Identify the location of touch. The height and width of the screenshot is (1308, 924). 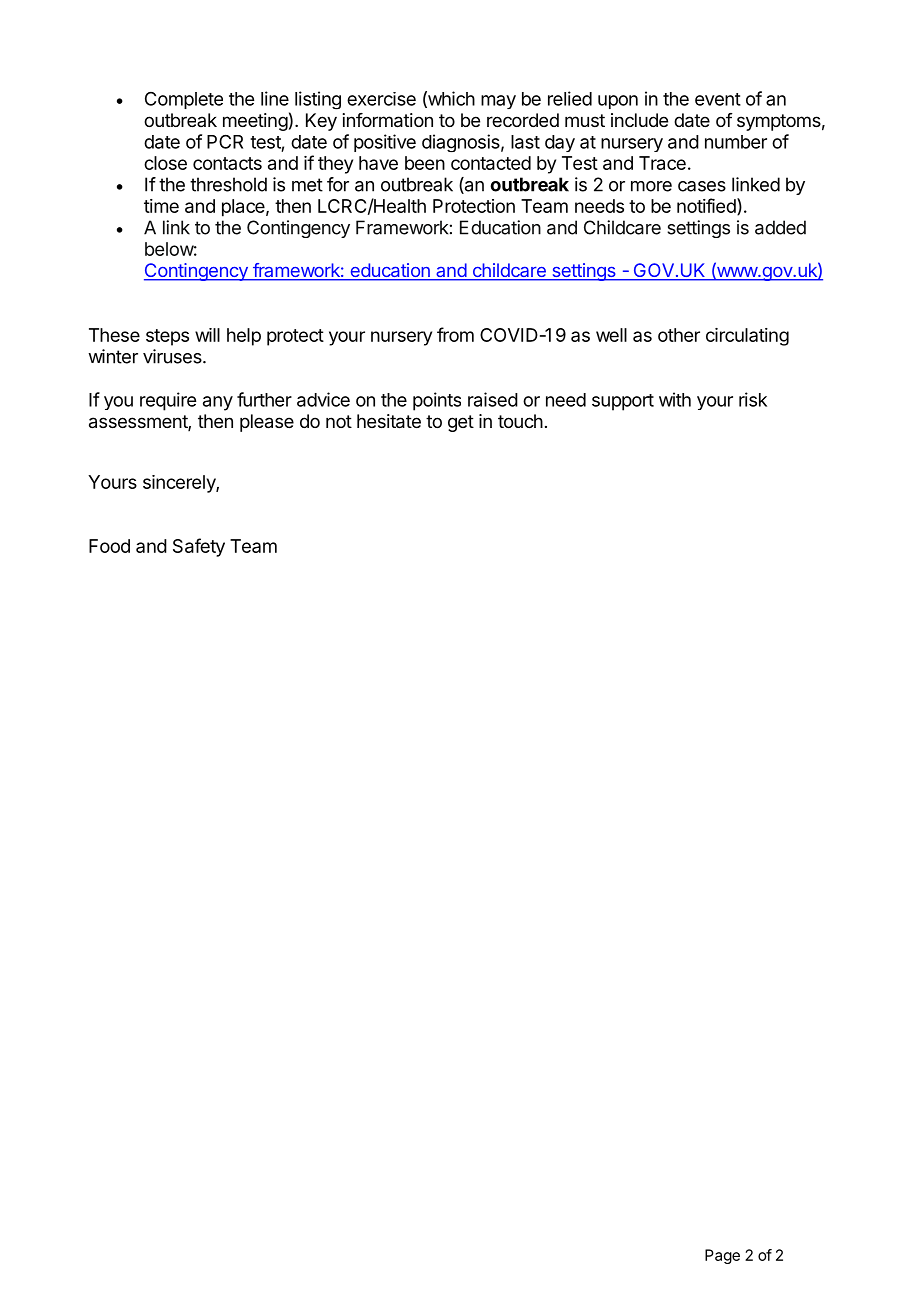
(520, 421).
